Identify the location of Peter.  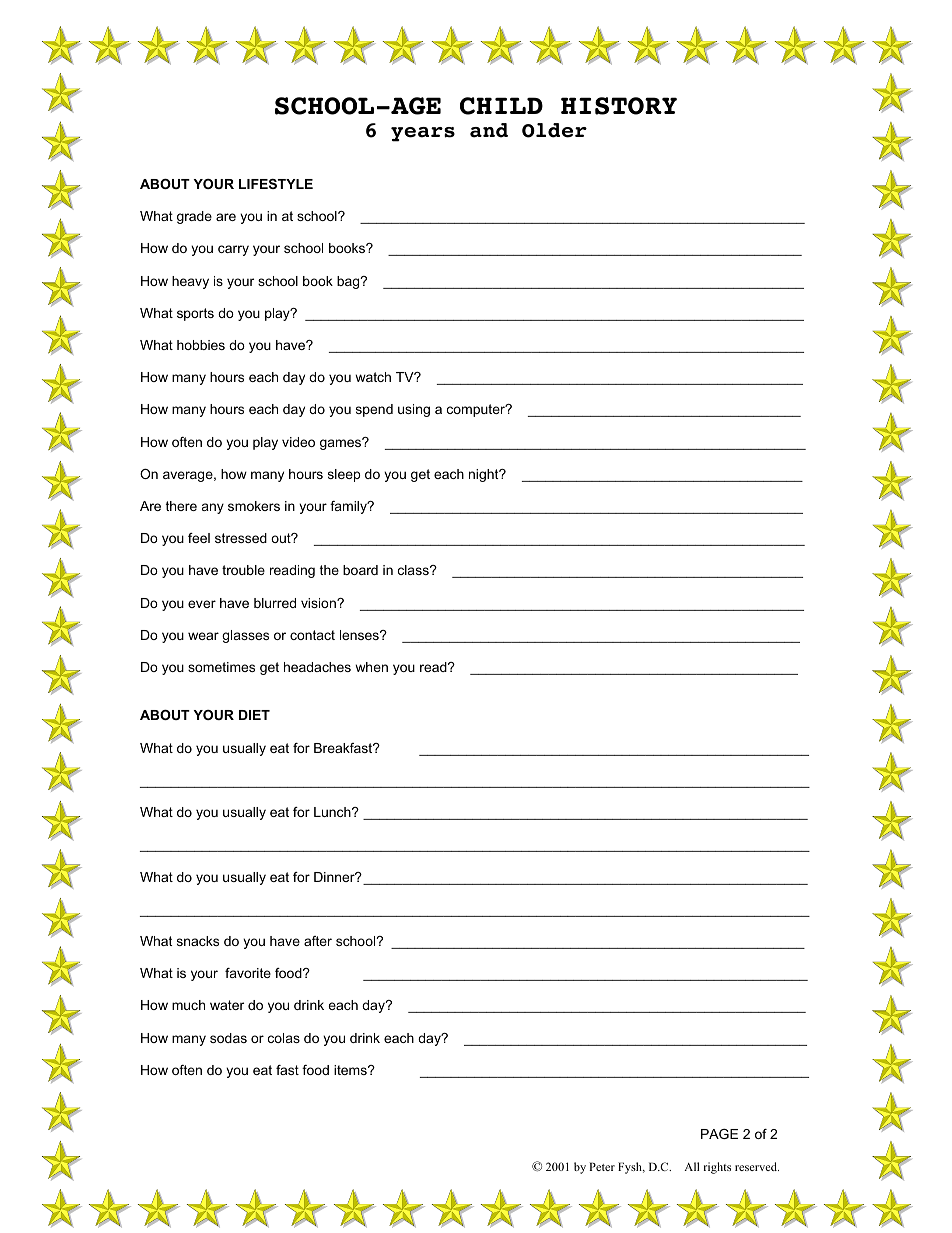
(602, 1166).
